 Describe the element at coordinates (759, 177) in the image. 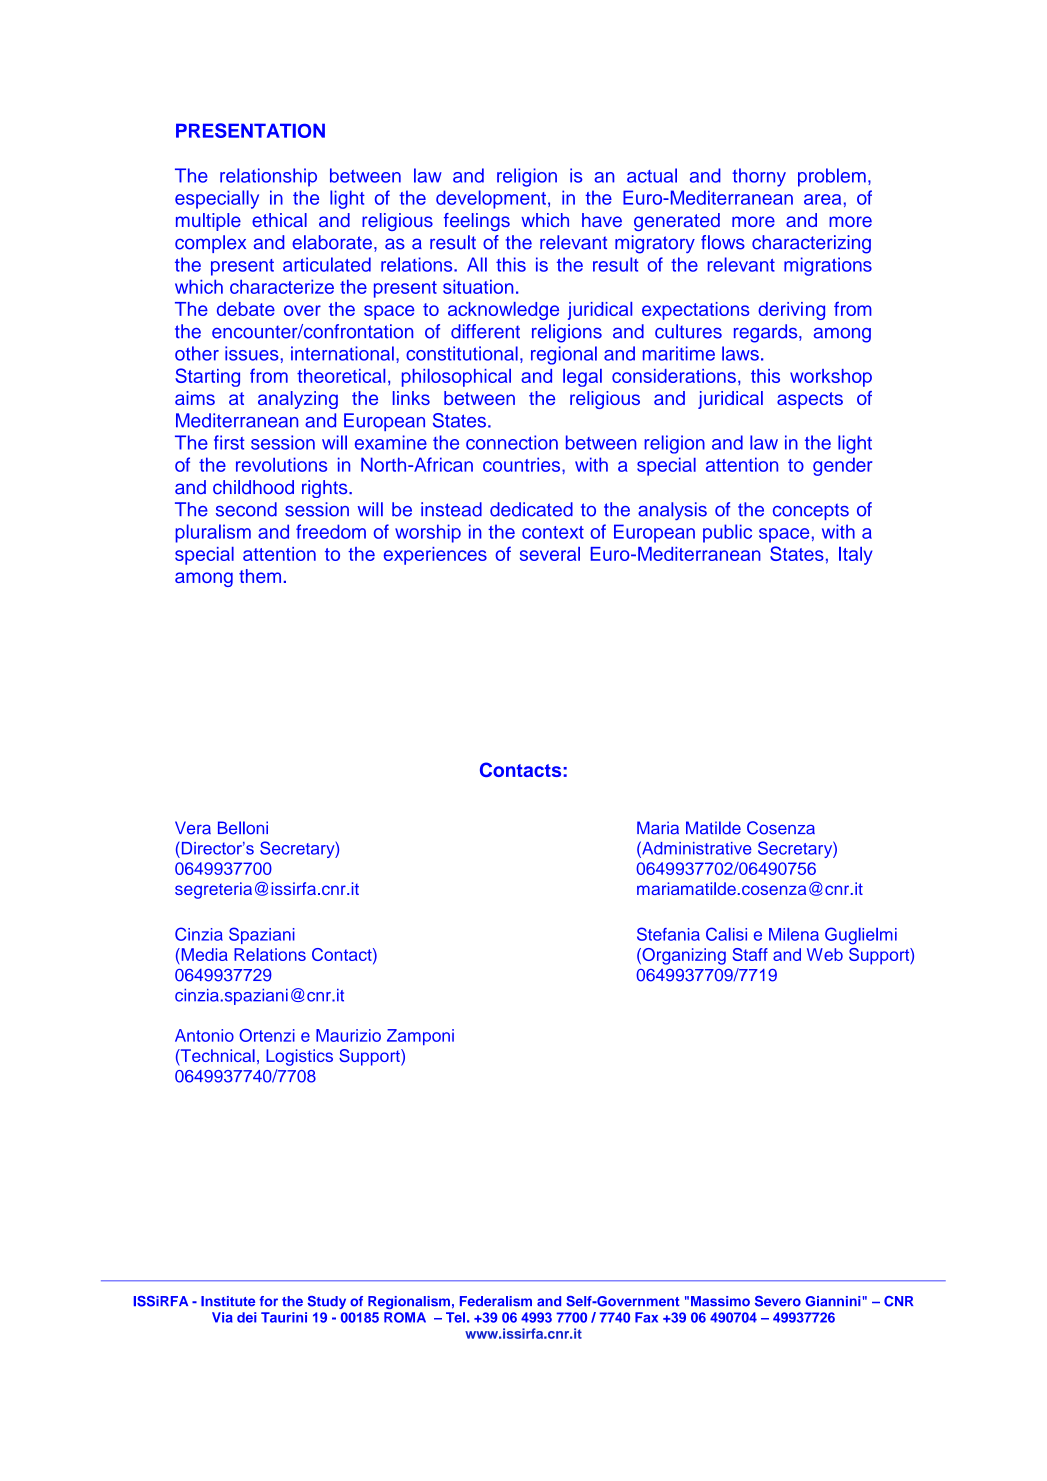

I see `thorny` at that location.
